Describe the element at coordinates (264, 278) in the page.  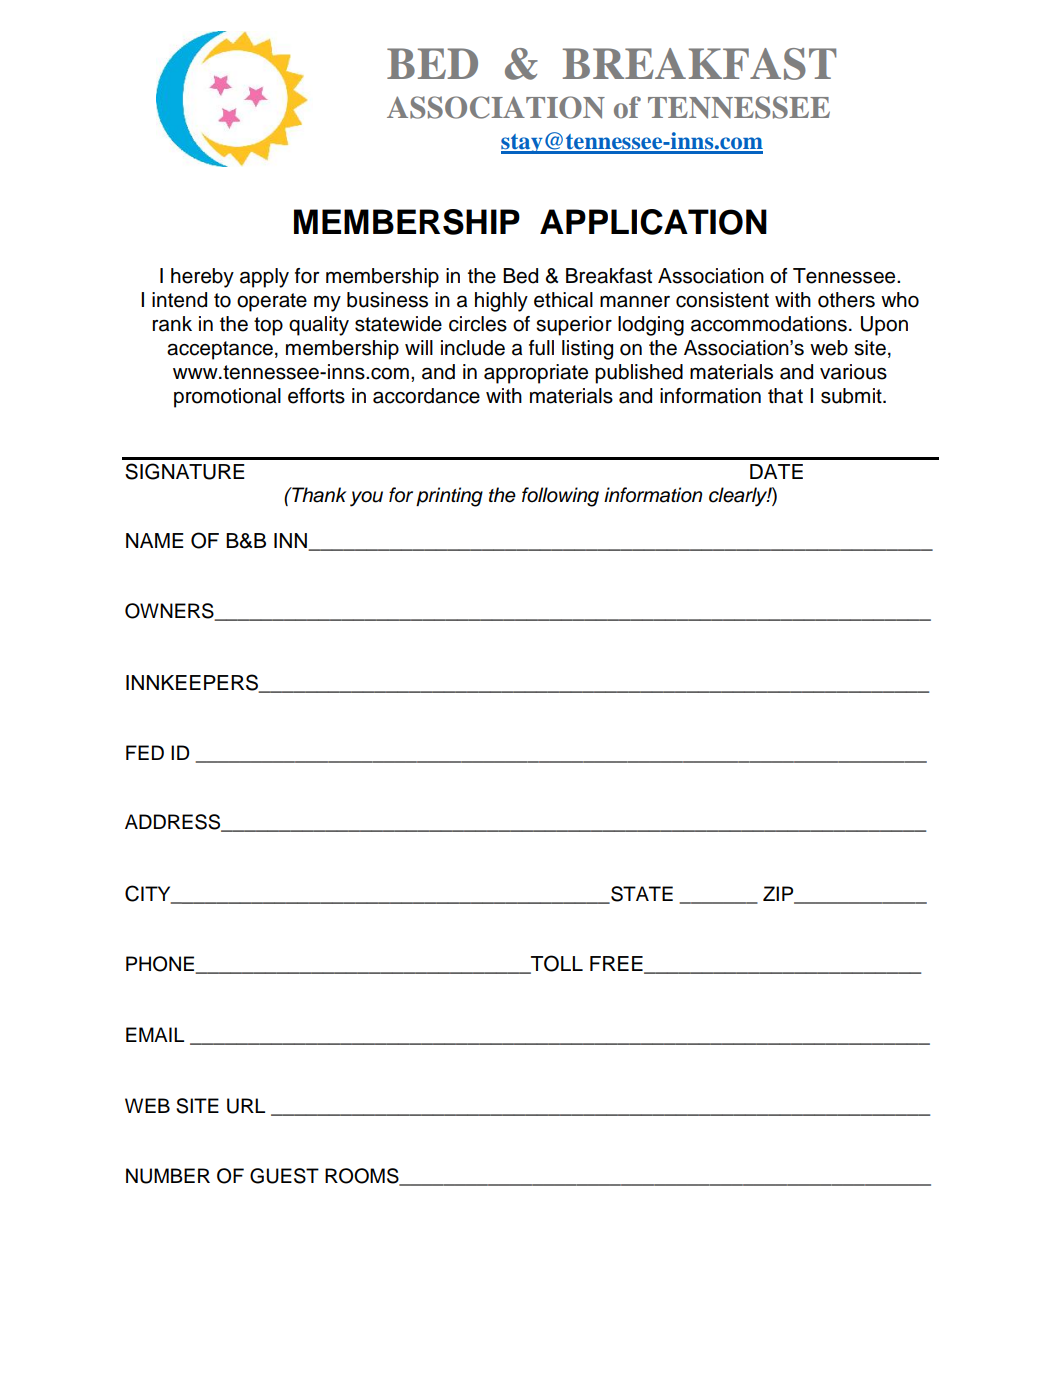
I see `apply` at that location.
